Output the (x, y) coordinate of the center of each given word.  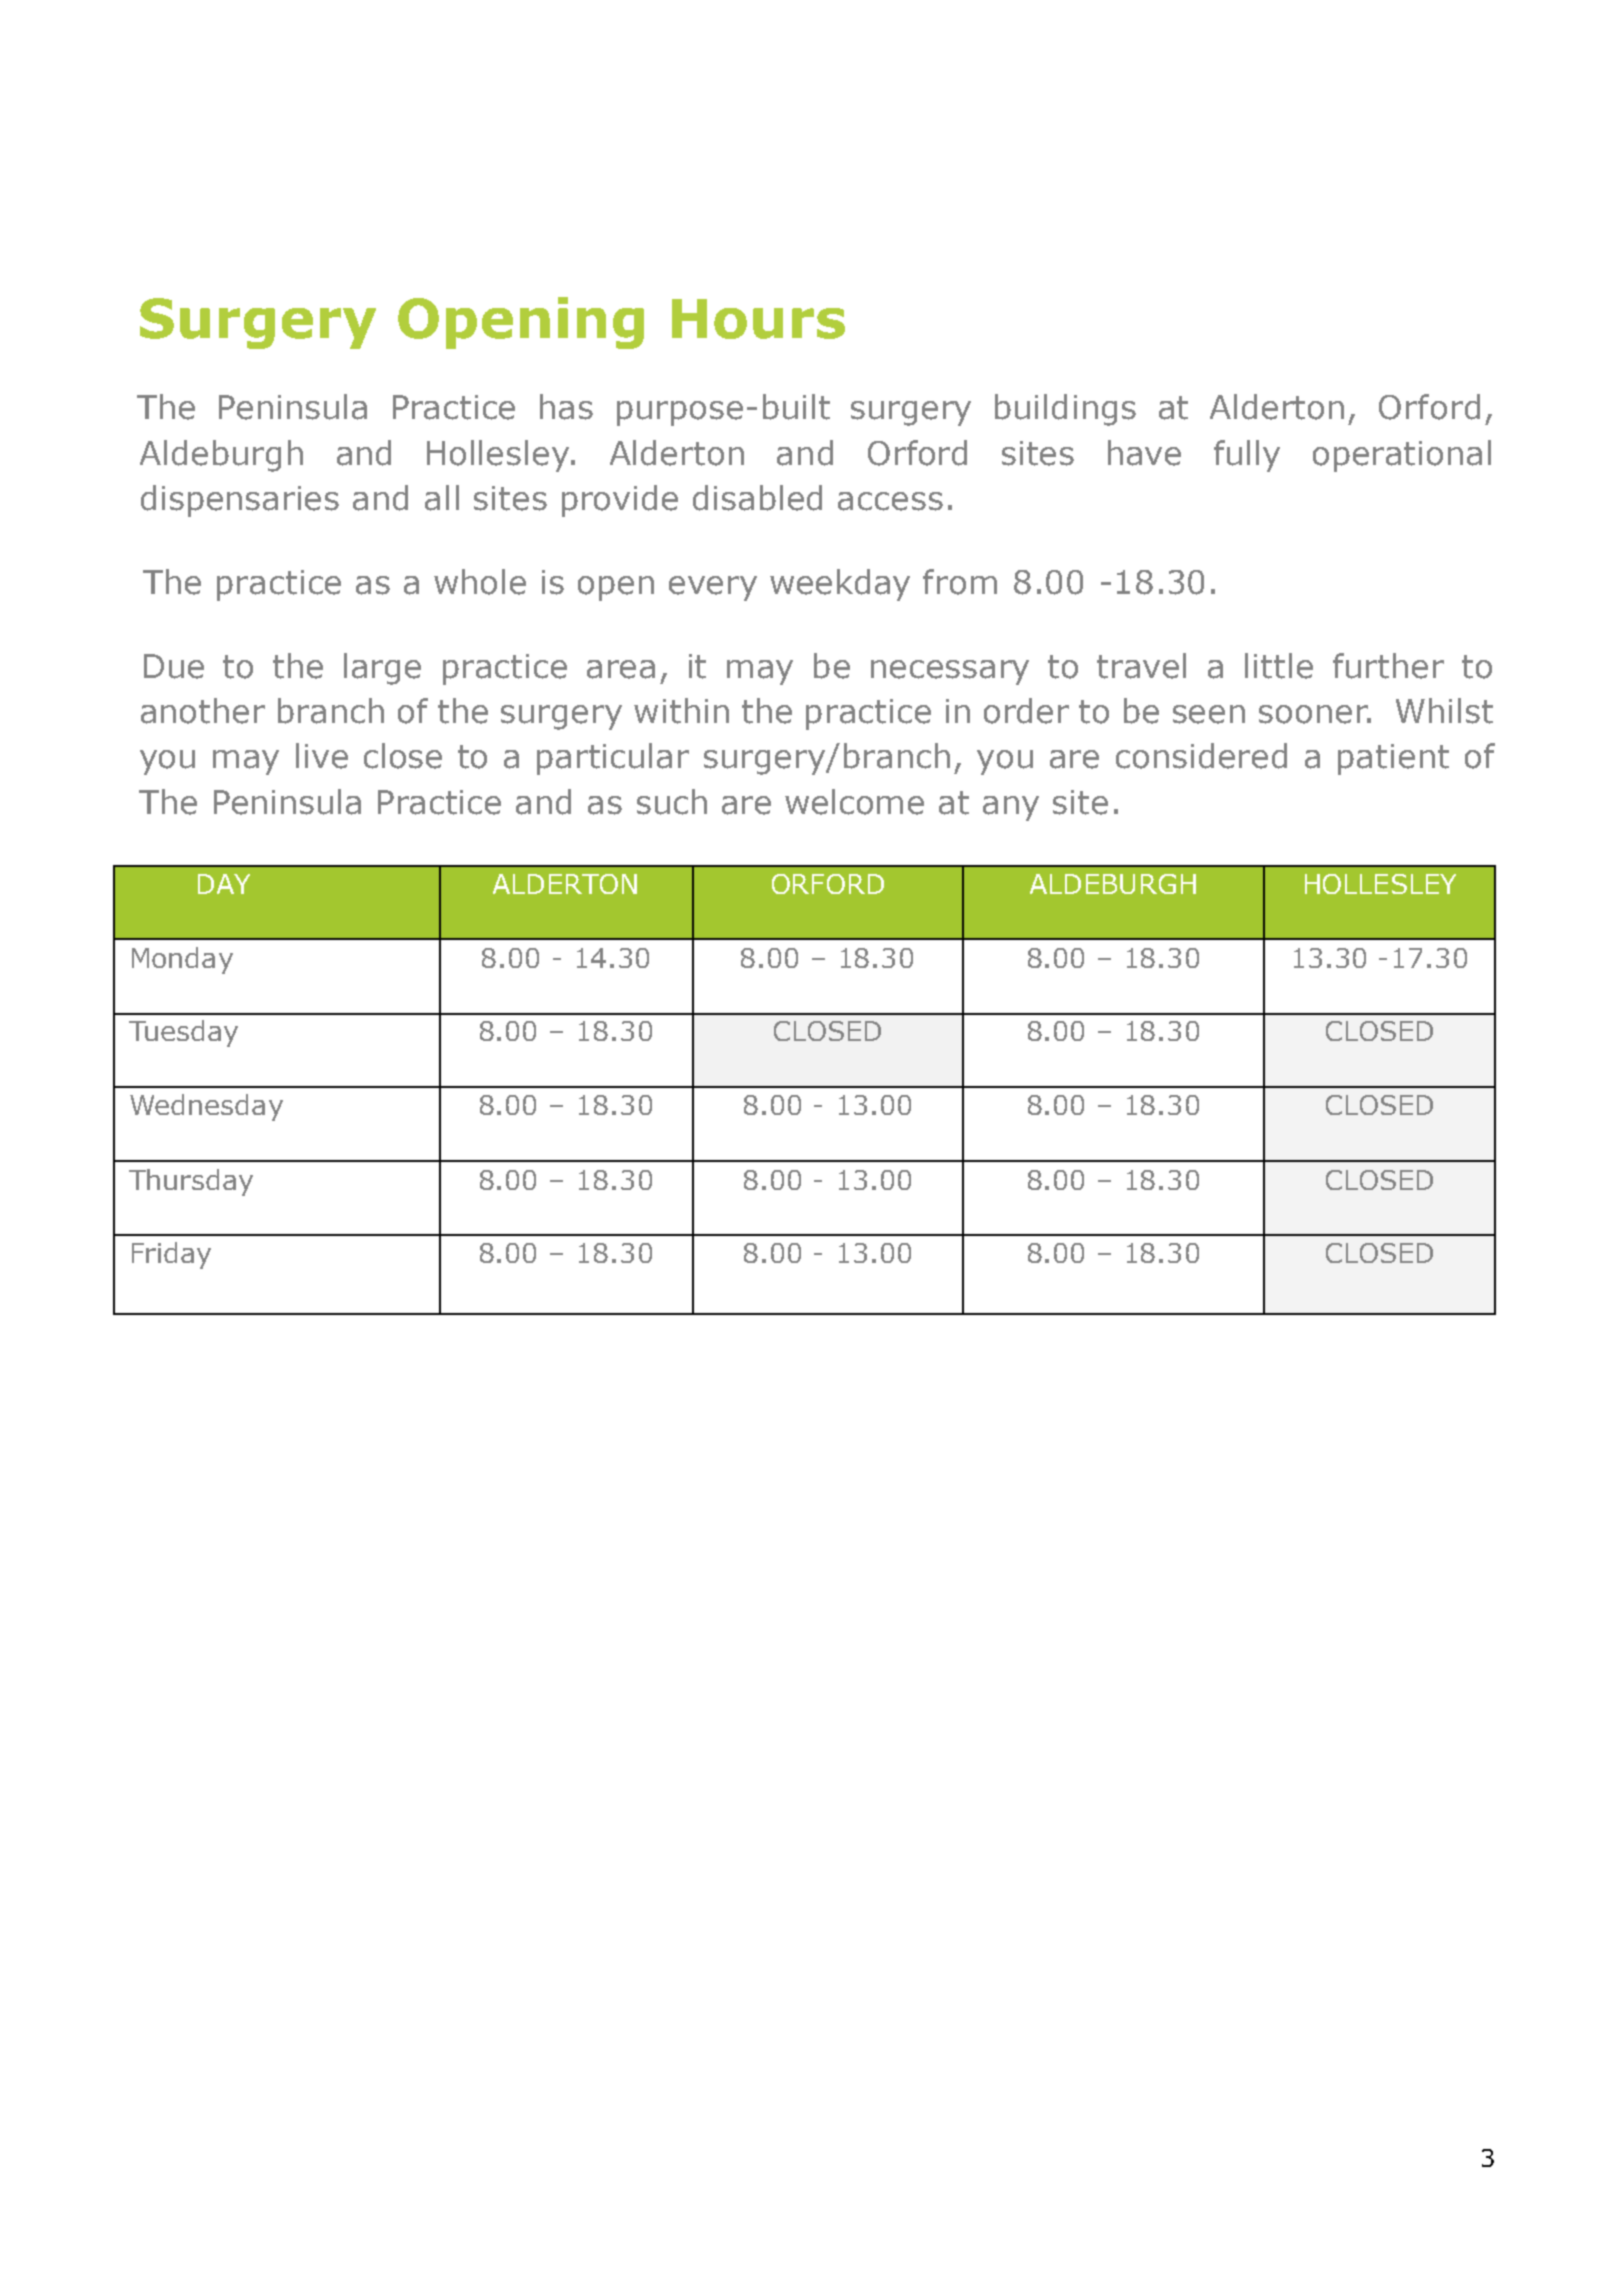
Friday (171, 1255)
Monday (182, 960)
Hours (758, 319)
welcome (854, 802)
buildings (1065, 410)
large (382, 669)
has (566, 407)
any (1011, 808)
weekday (840, 585)
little (1279, 666)
